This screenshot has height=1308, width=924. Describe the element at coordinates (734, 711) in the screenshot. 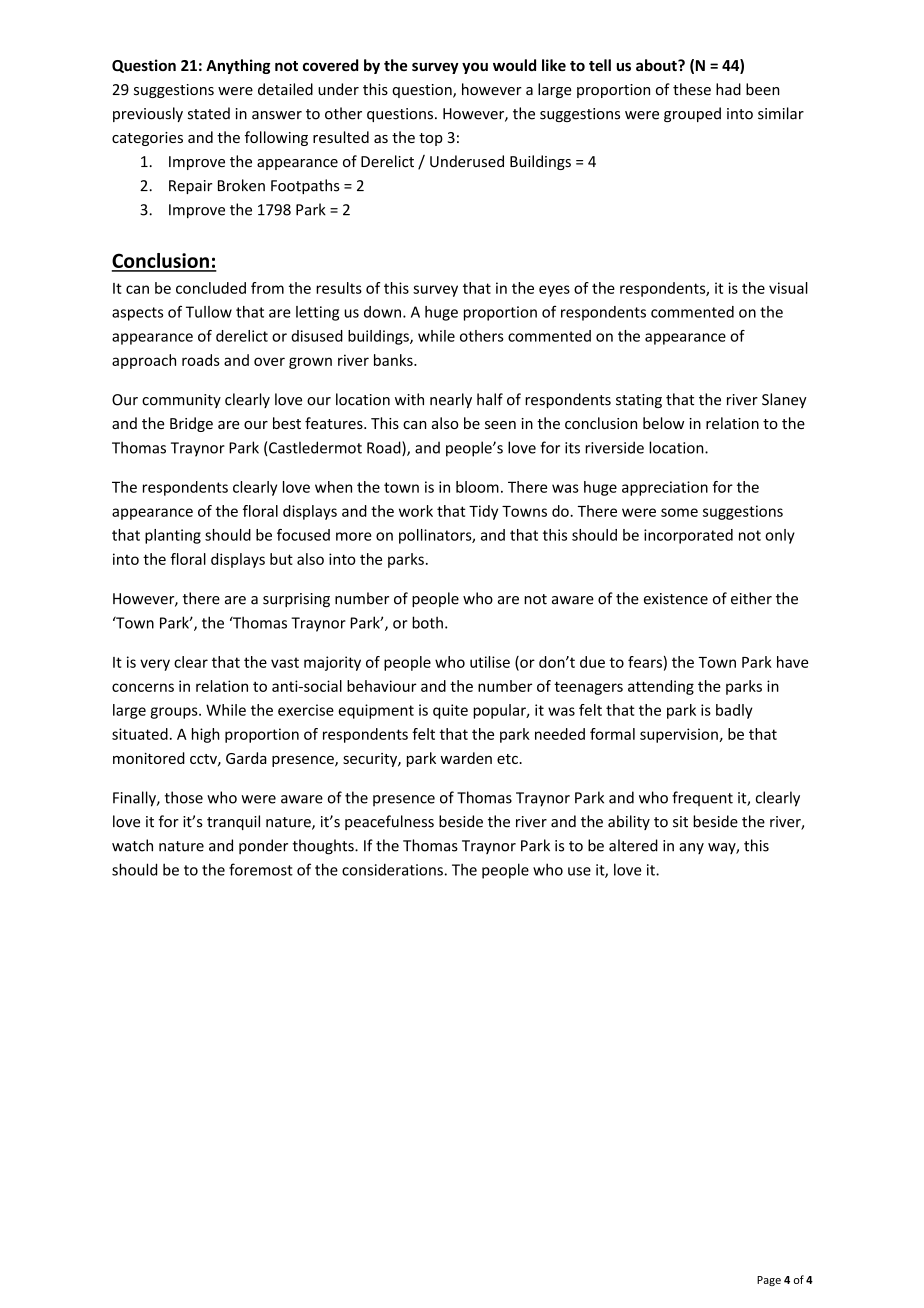

I see `badly` at that location.
